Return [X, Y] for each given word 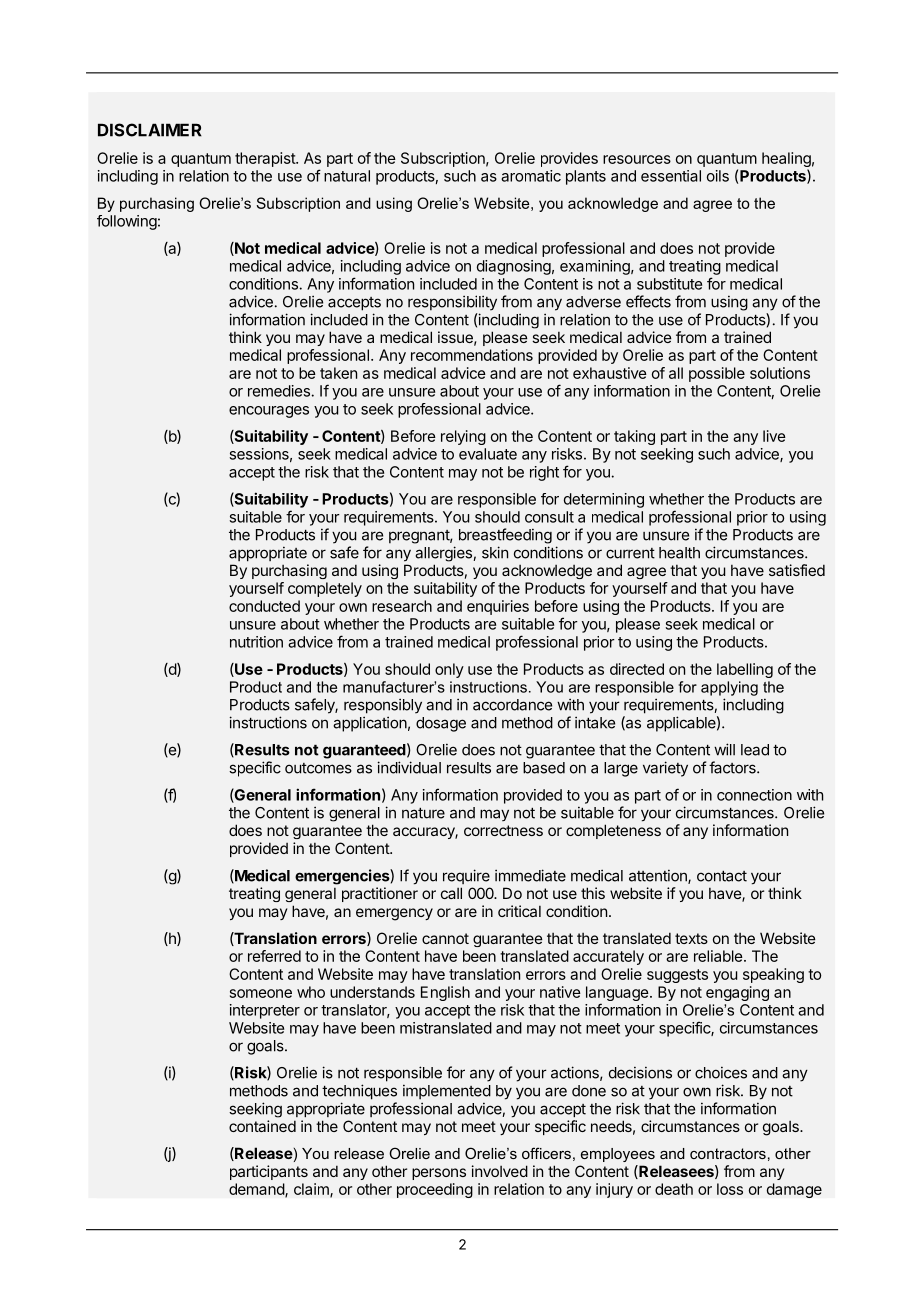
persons [439, 1174]
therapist [266, 159]
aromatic [531, 176]
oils [718, 176]
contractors [728, 1153]
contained [262, 1126]
